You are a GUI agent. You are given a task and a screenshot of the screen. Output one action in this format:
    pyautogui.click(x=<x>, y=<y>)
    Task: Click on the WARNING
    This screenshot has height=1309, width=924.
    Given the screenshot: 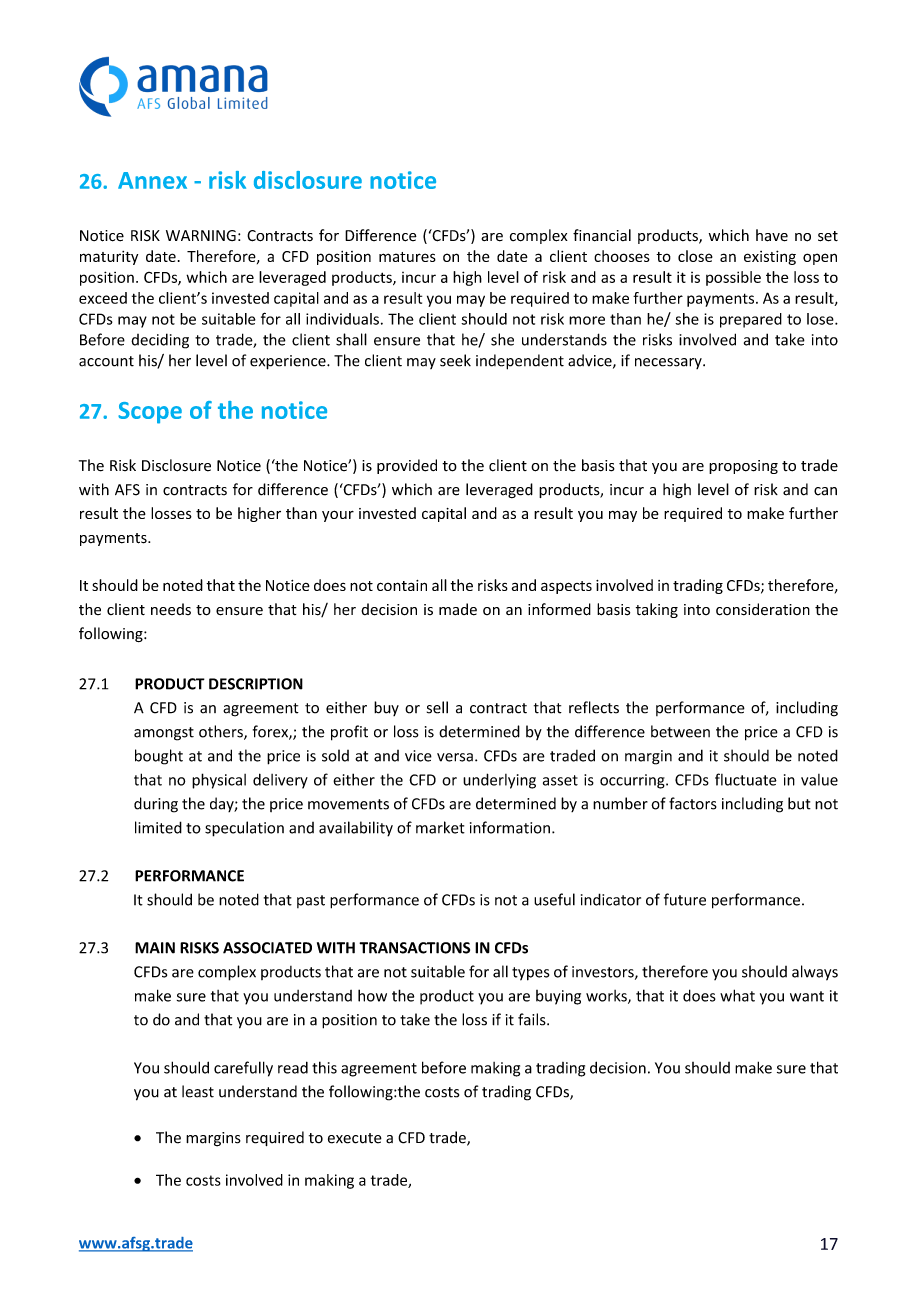 What is the action you would take?
    pyautogui.click(x=201, y=235)
